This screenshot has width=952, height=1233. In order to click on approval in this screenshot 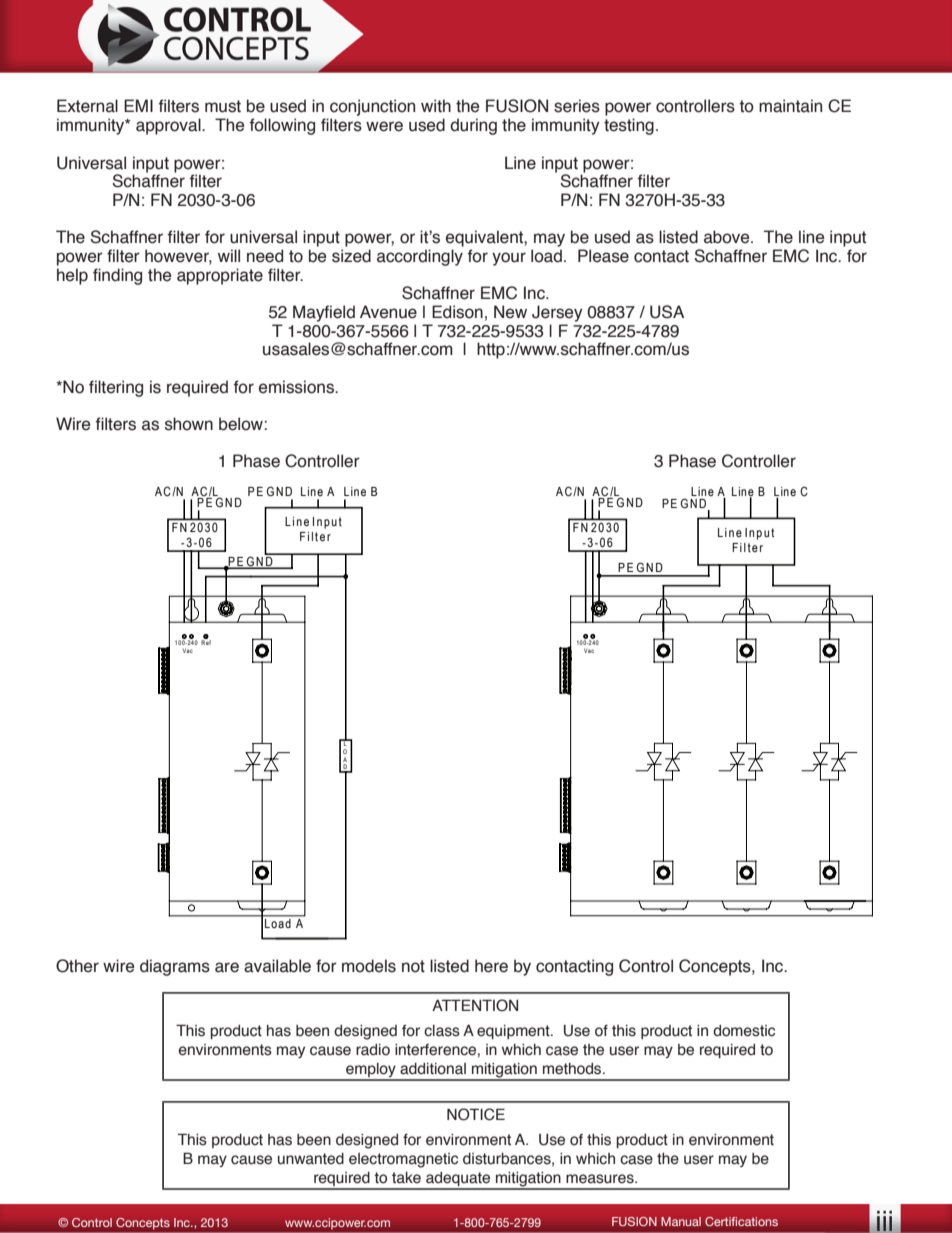, I will do `click(169, 126)`.
